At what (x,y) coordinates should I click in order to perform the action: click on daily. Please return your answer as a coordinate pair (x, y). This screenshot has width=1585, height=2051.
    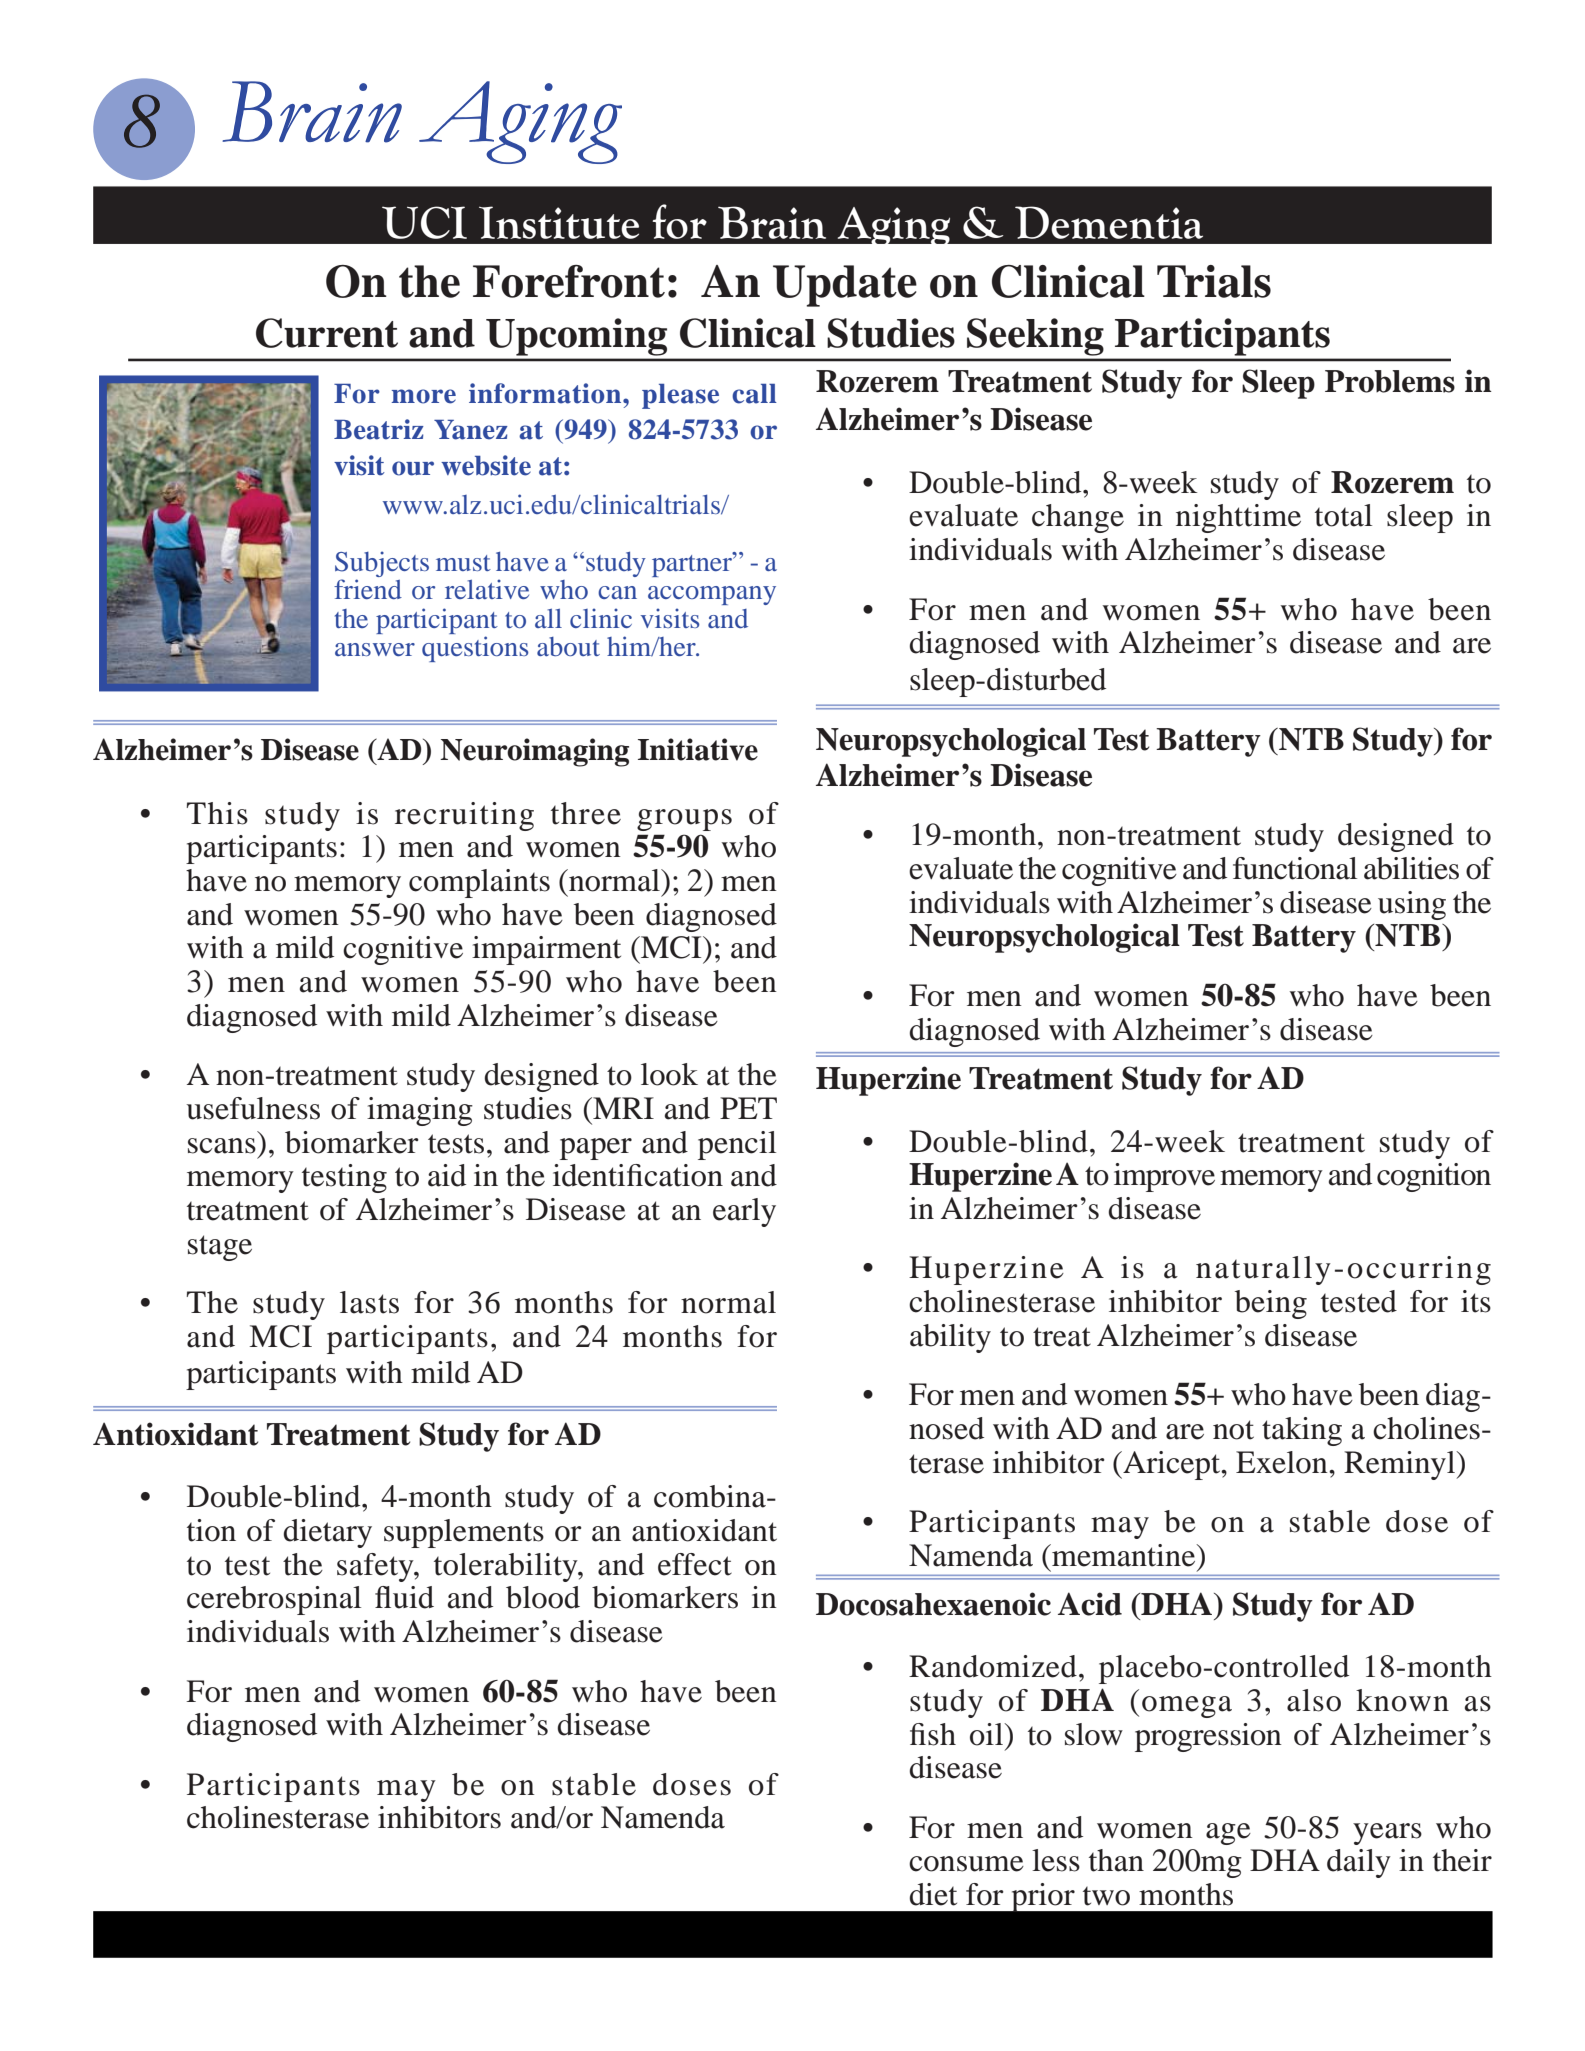
    Looking at the image, I should click on (1359, 1863).
